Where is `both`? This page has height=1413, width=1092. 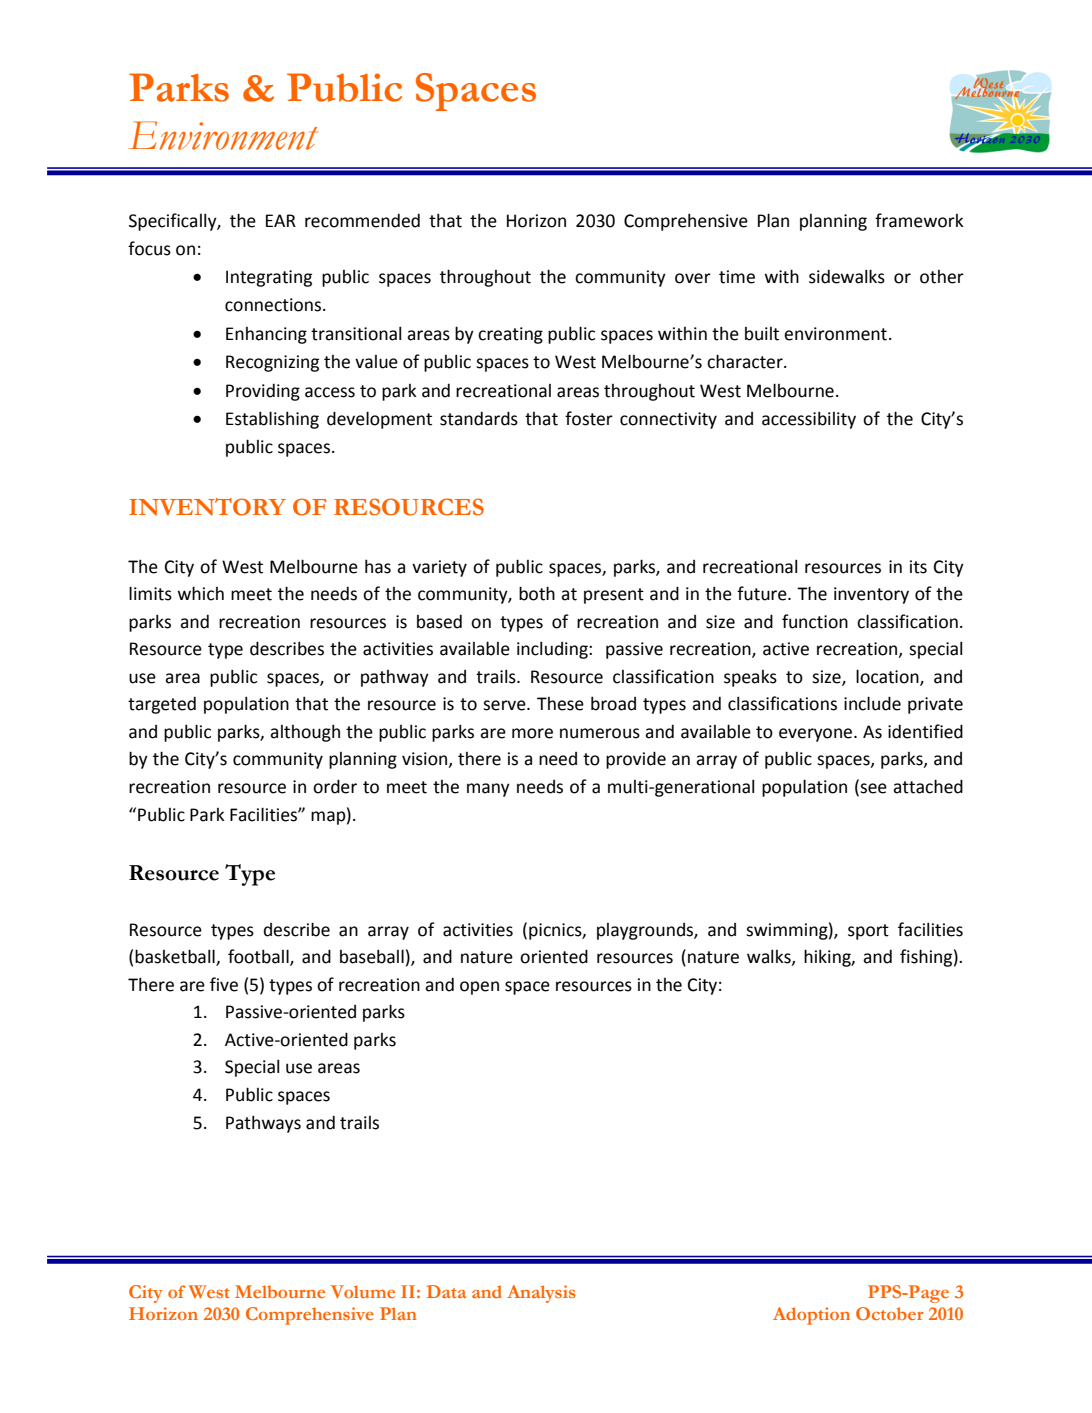 both is located at coordinates (537, 593).
